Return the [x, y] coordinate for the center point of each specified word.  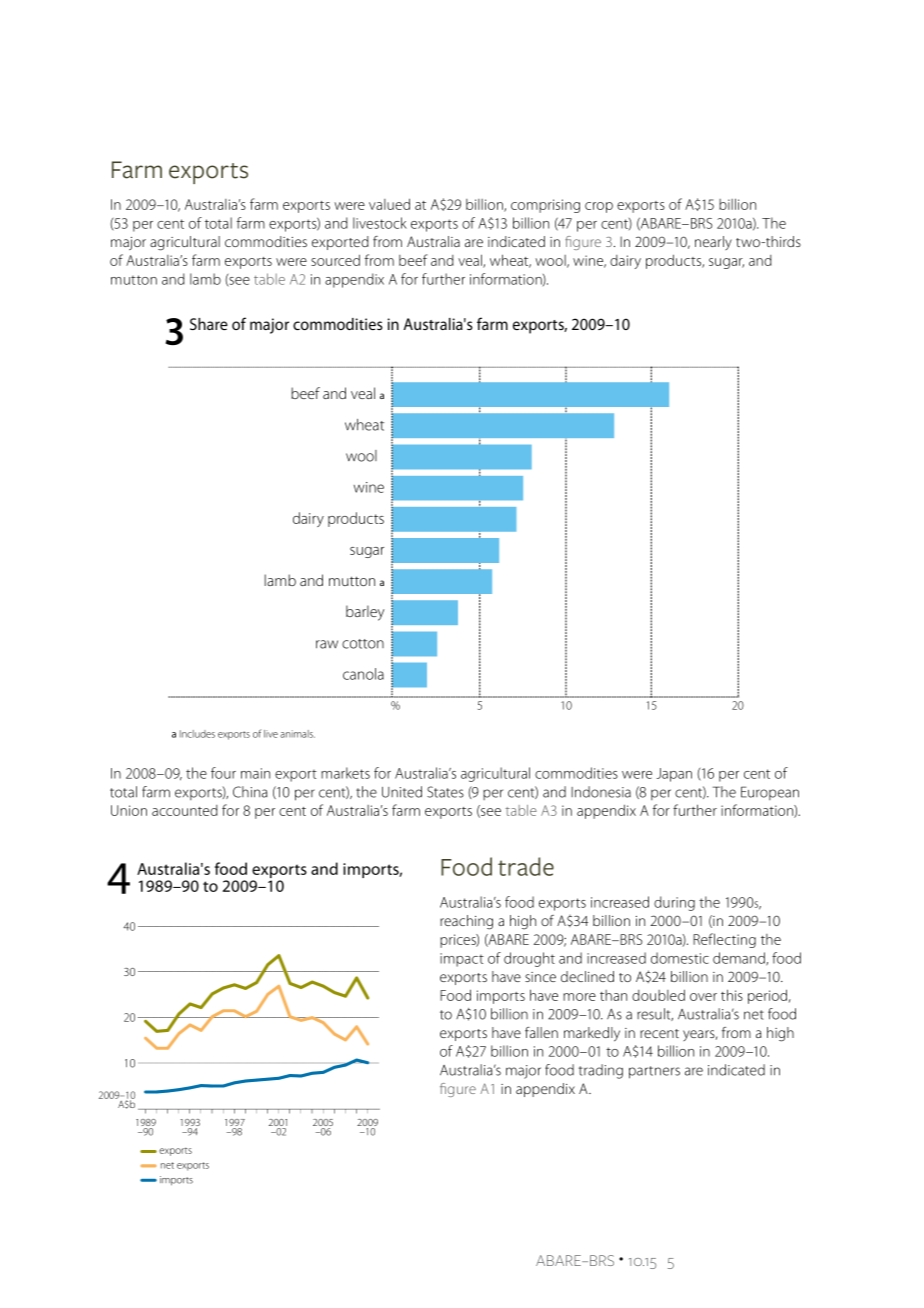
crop [599, 207]
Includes [197, 734]
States [445, 792]
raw [327, 644]
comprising [545, 206]
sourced [335, 260]
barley [365, 613]
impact [462, 960]
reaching [466, 922]
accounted [185, 810]
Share [209, 324]
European [770, 793]
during [674, 903]
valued [389, 204]
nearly [713, 243]
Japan [674, 775]
